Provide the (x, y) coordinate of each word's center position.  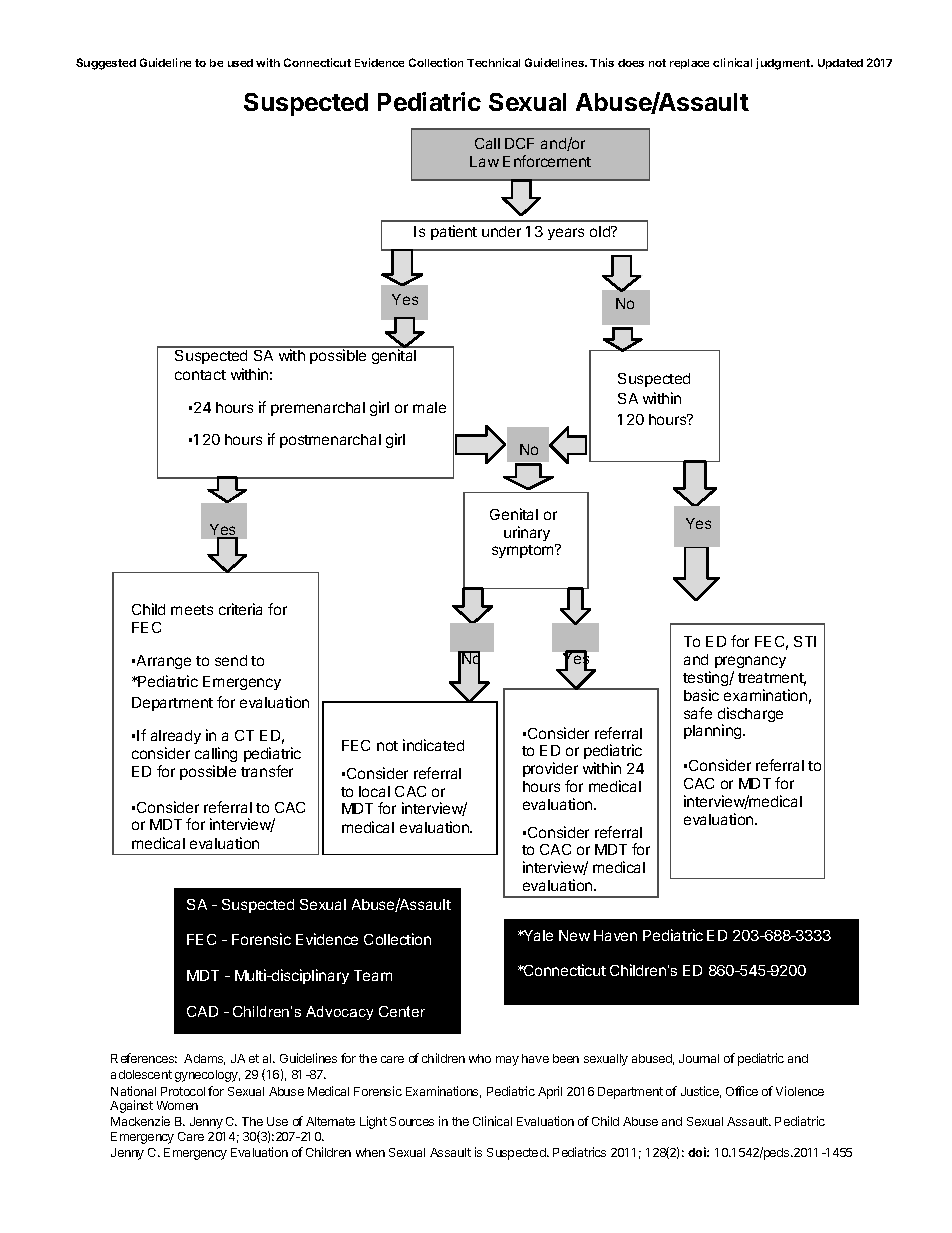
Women (177, 1105)
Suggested (106, 64)
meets (192, 610)
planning (714, 731)
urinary (527, 533)
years (566, 234)
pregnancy (750, 664)
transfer (267, 771)
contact (200, 375)
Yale (537, 935)
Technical (493, 62)
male (429, 407)
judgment (784, 64)
